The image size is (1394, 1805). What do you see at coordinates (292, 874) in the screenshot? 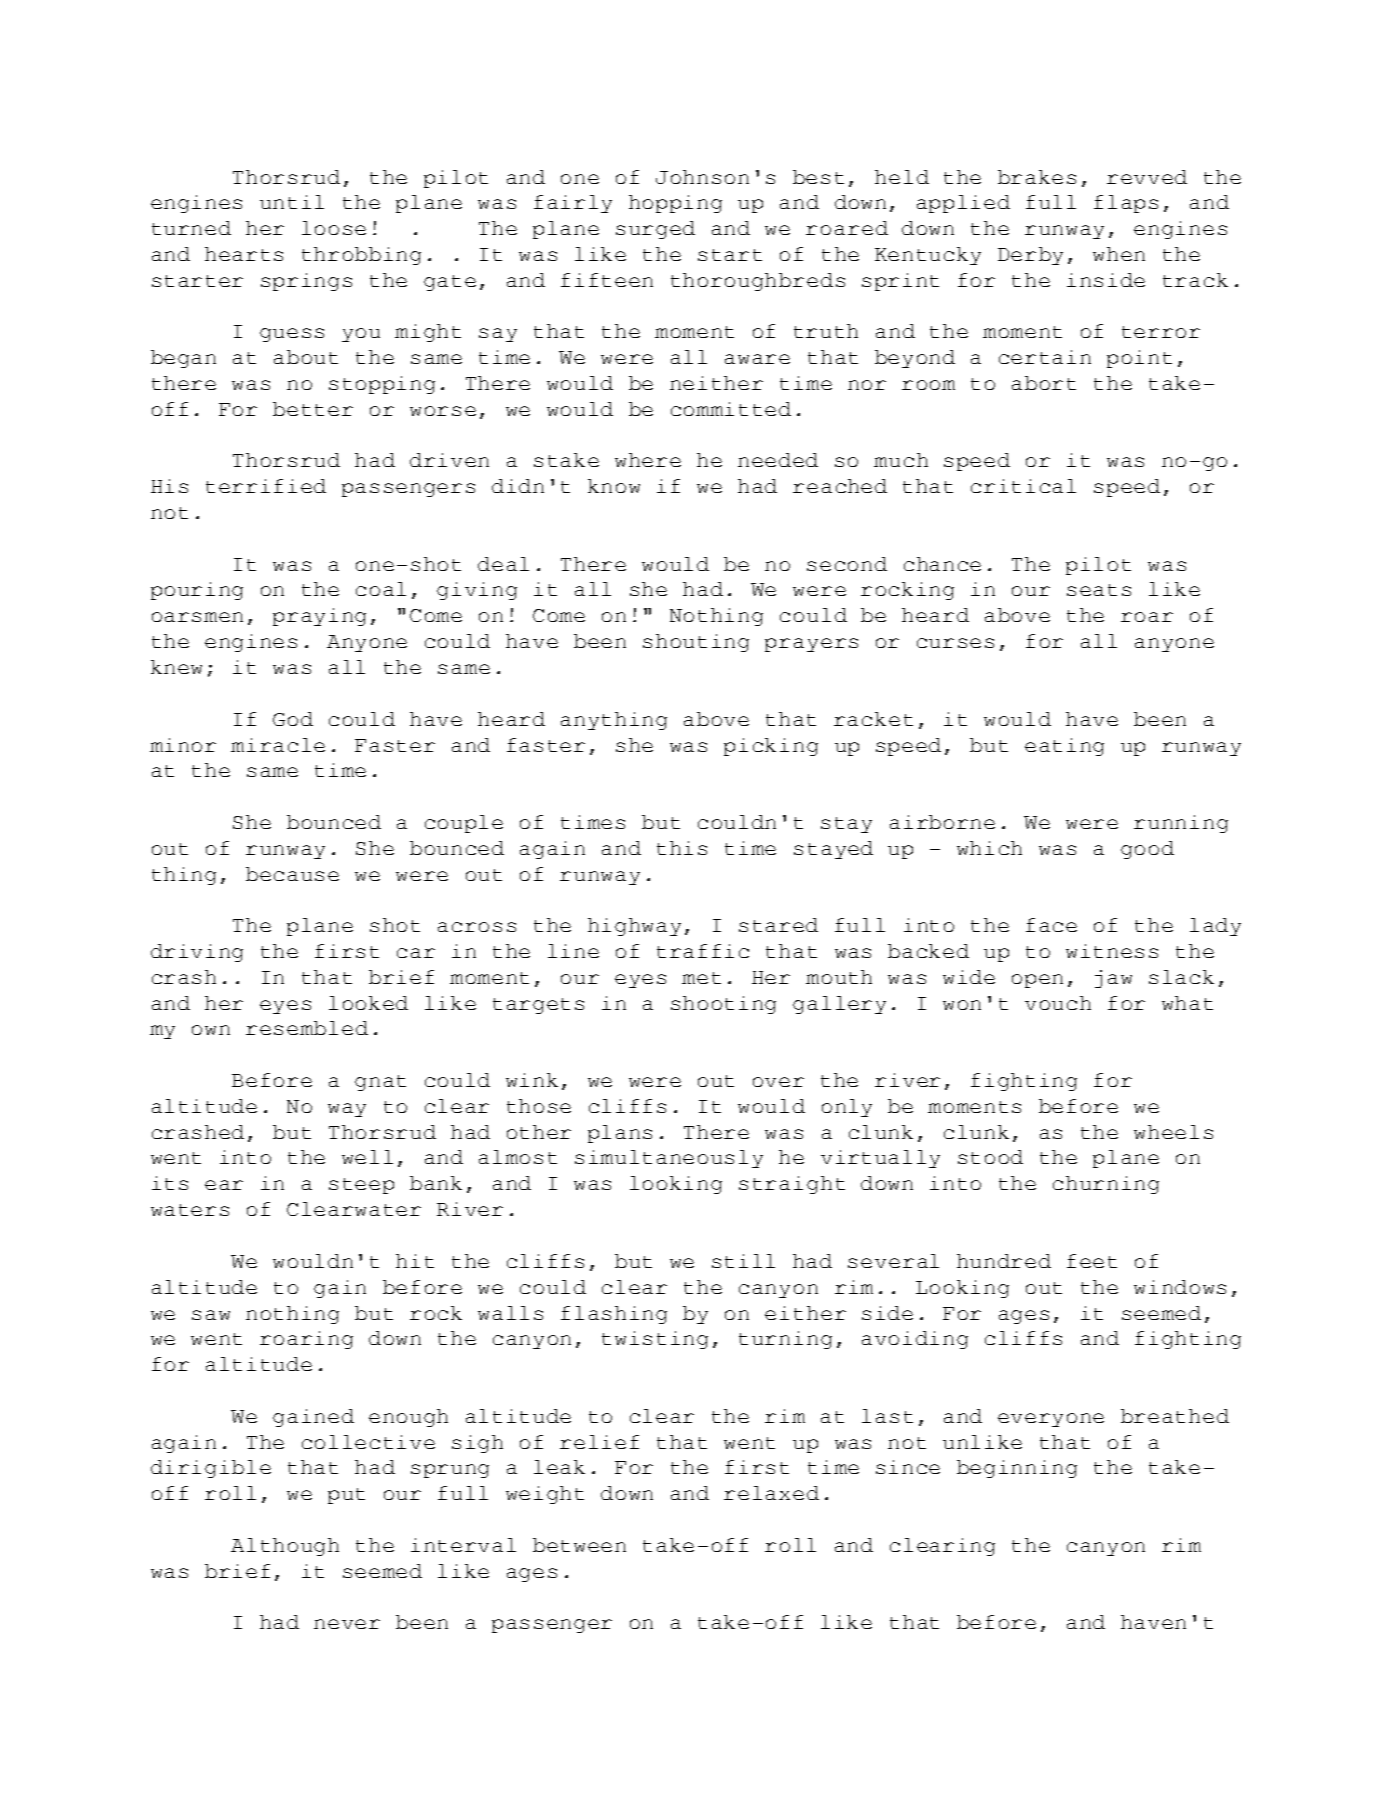
I see `because` at bounding box center [292, 874].
